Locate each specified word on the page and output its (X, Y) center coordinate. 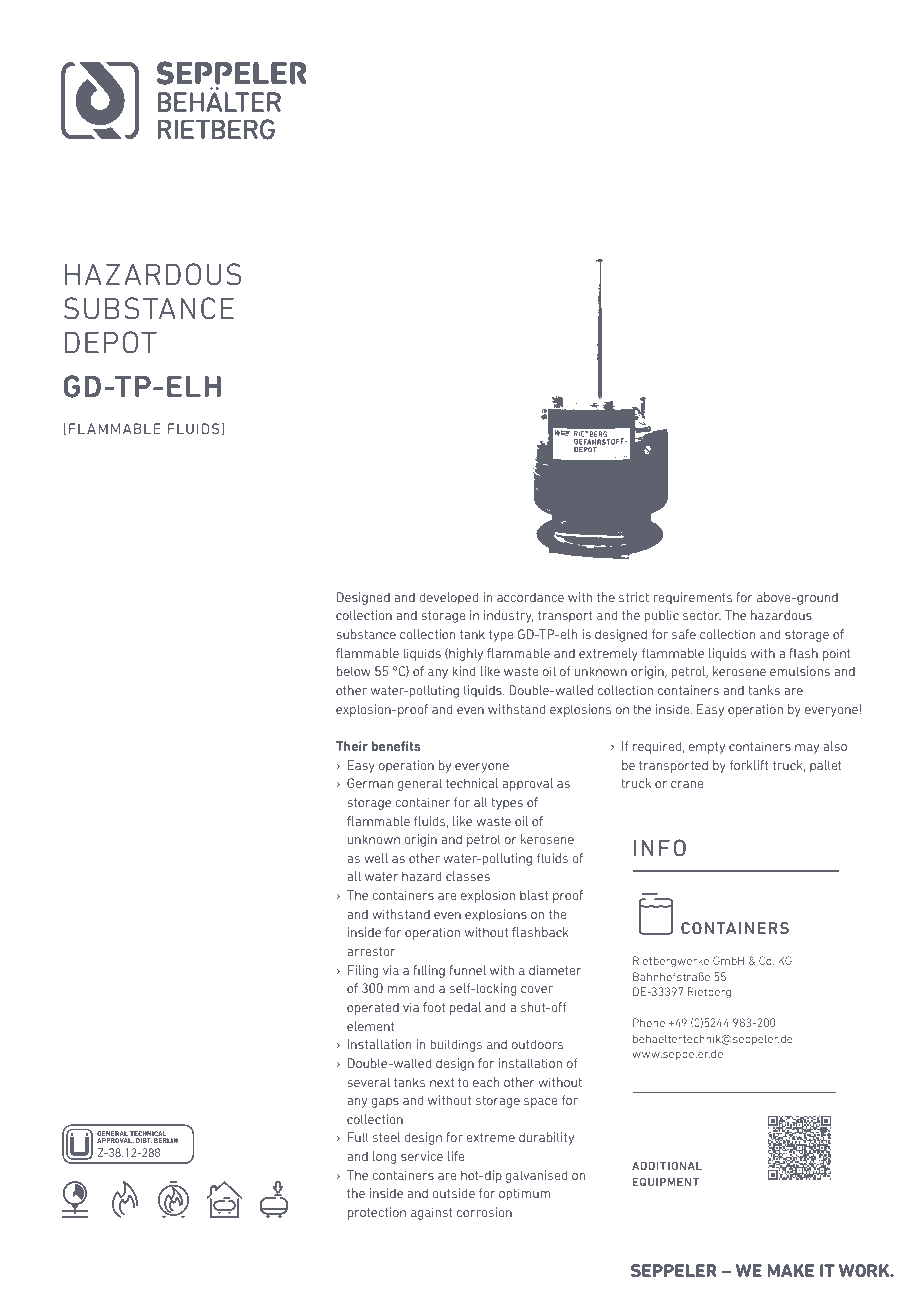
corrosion (484, 1212)
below (354, 671)
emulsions (800, 671)
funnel (467, 970)
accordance (530, 597)
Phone (649, 1022)
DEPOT (111, 342)
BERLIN (166, 1140)
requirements (692, 598)
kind (463, 671)
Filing (363, 971)
